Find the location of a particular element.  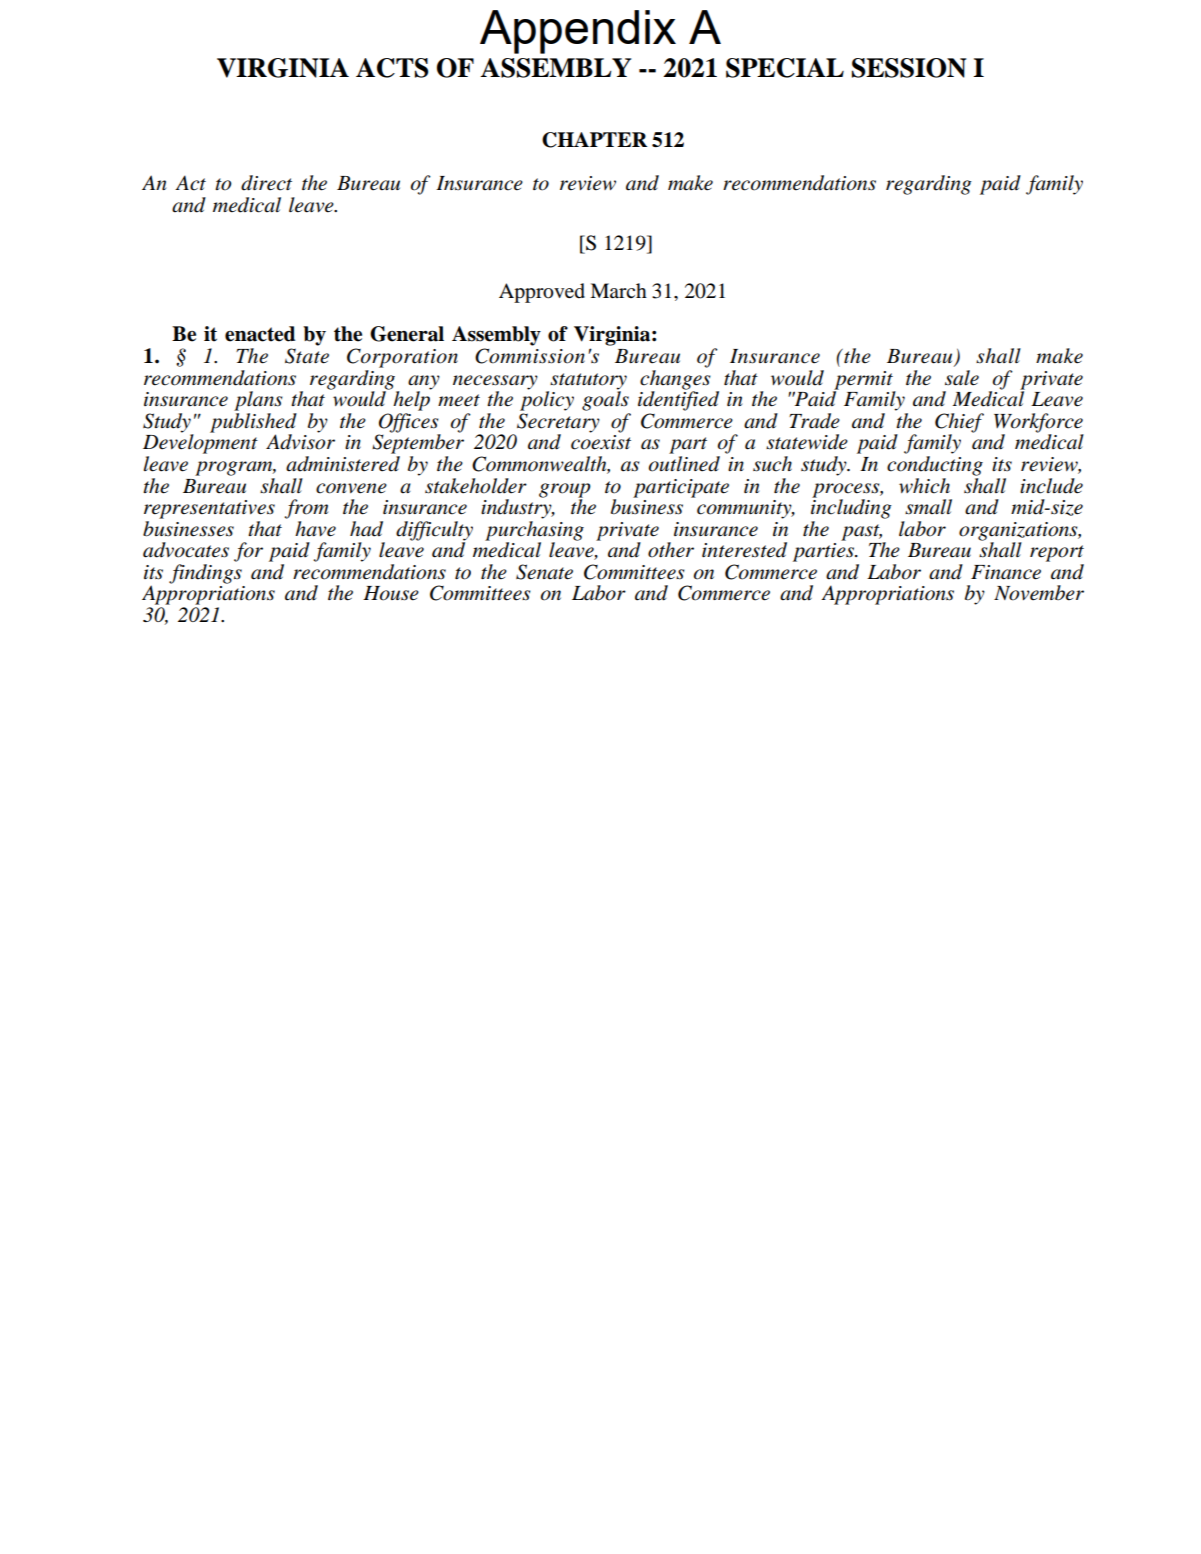

findings is located at coordinates (205, 574).
